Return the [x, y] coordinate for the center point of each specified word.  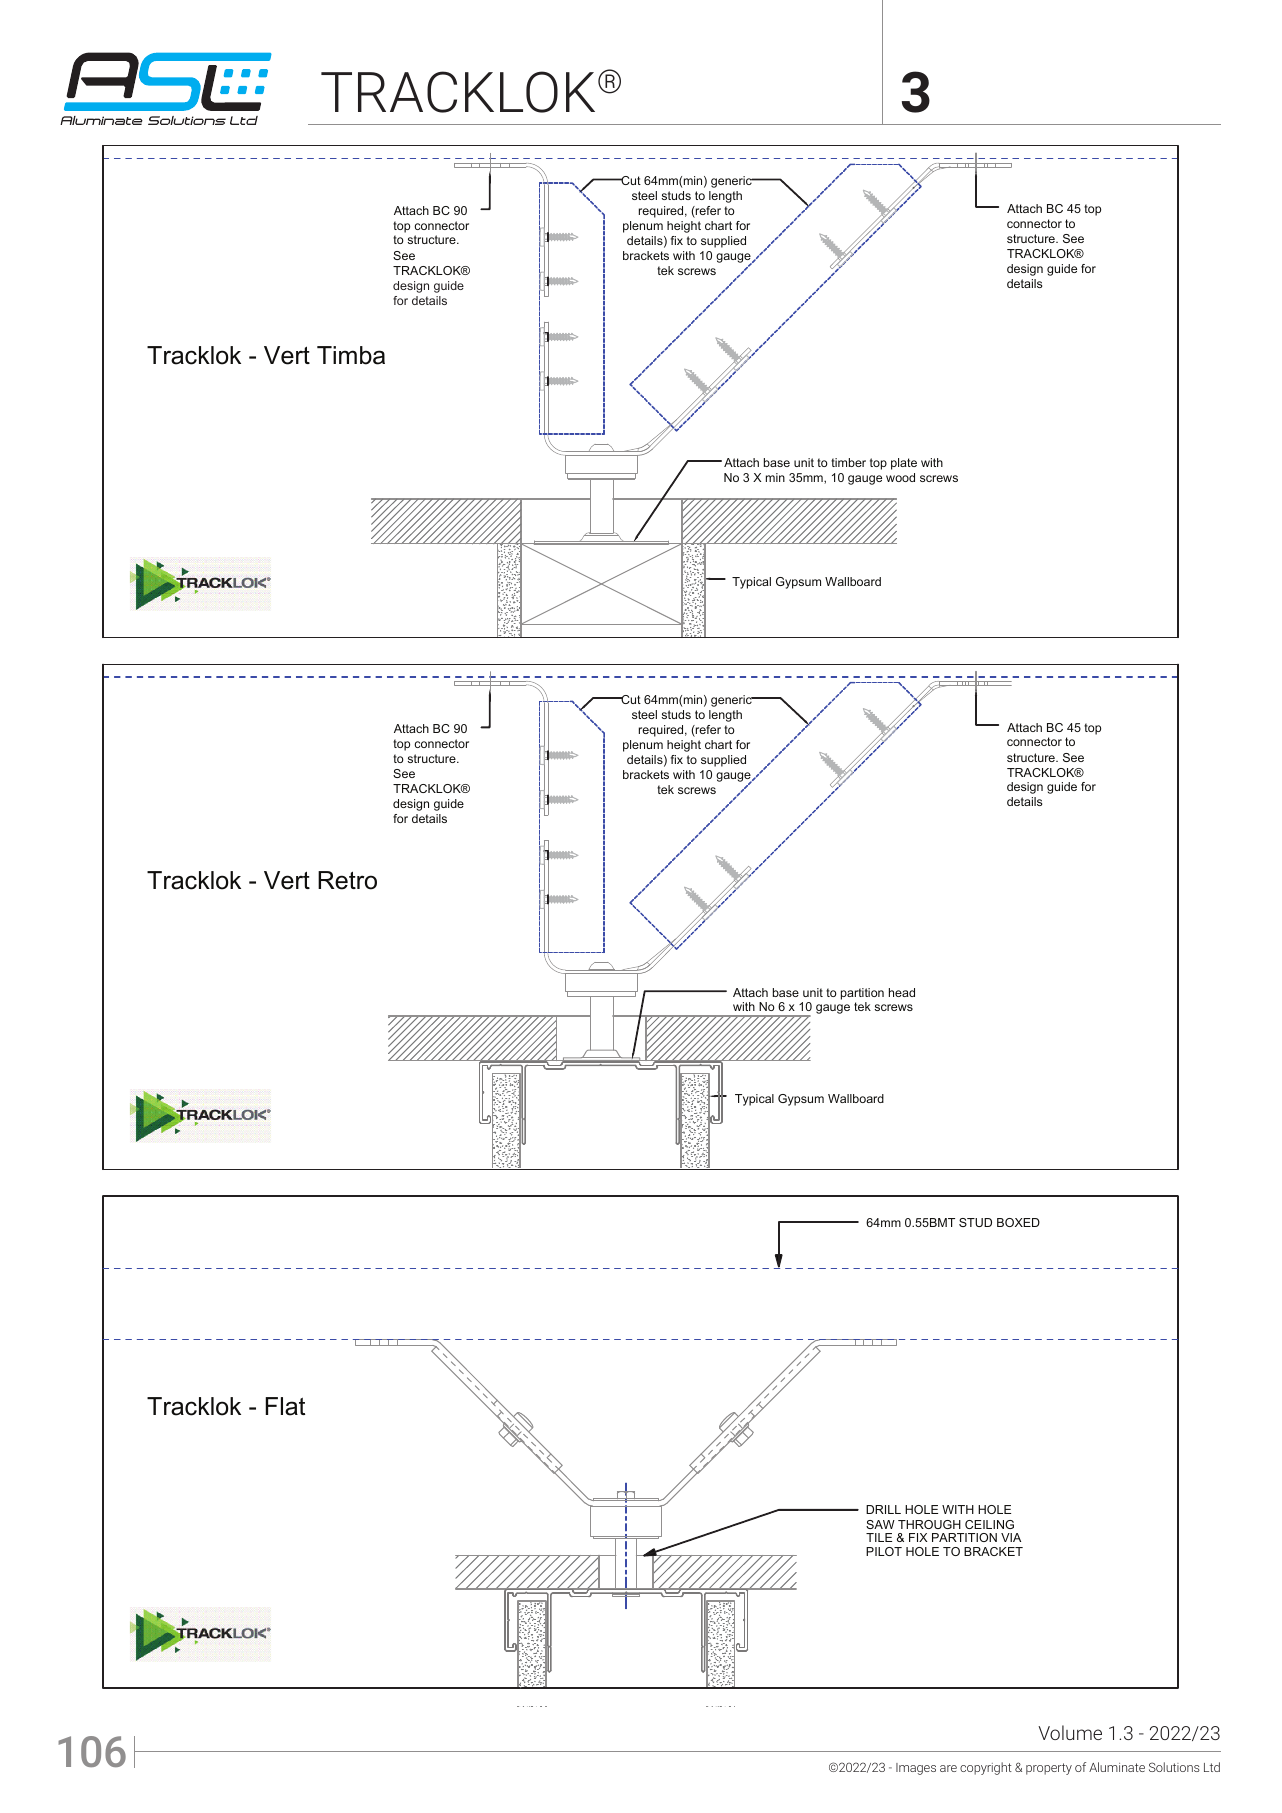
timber [848, 462]
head [902, 992]
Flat [285, 1406]
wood [900, 477]
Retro [347, 880]
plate [904, 464]
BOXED [1018, 1222]
